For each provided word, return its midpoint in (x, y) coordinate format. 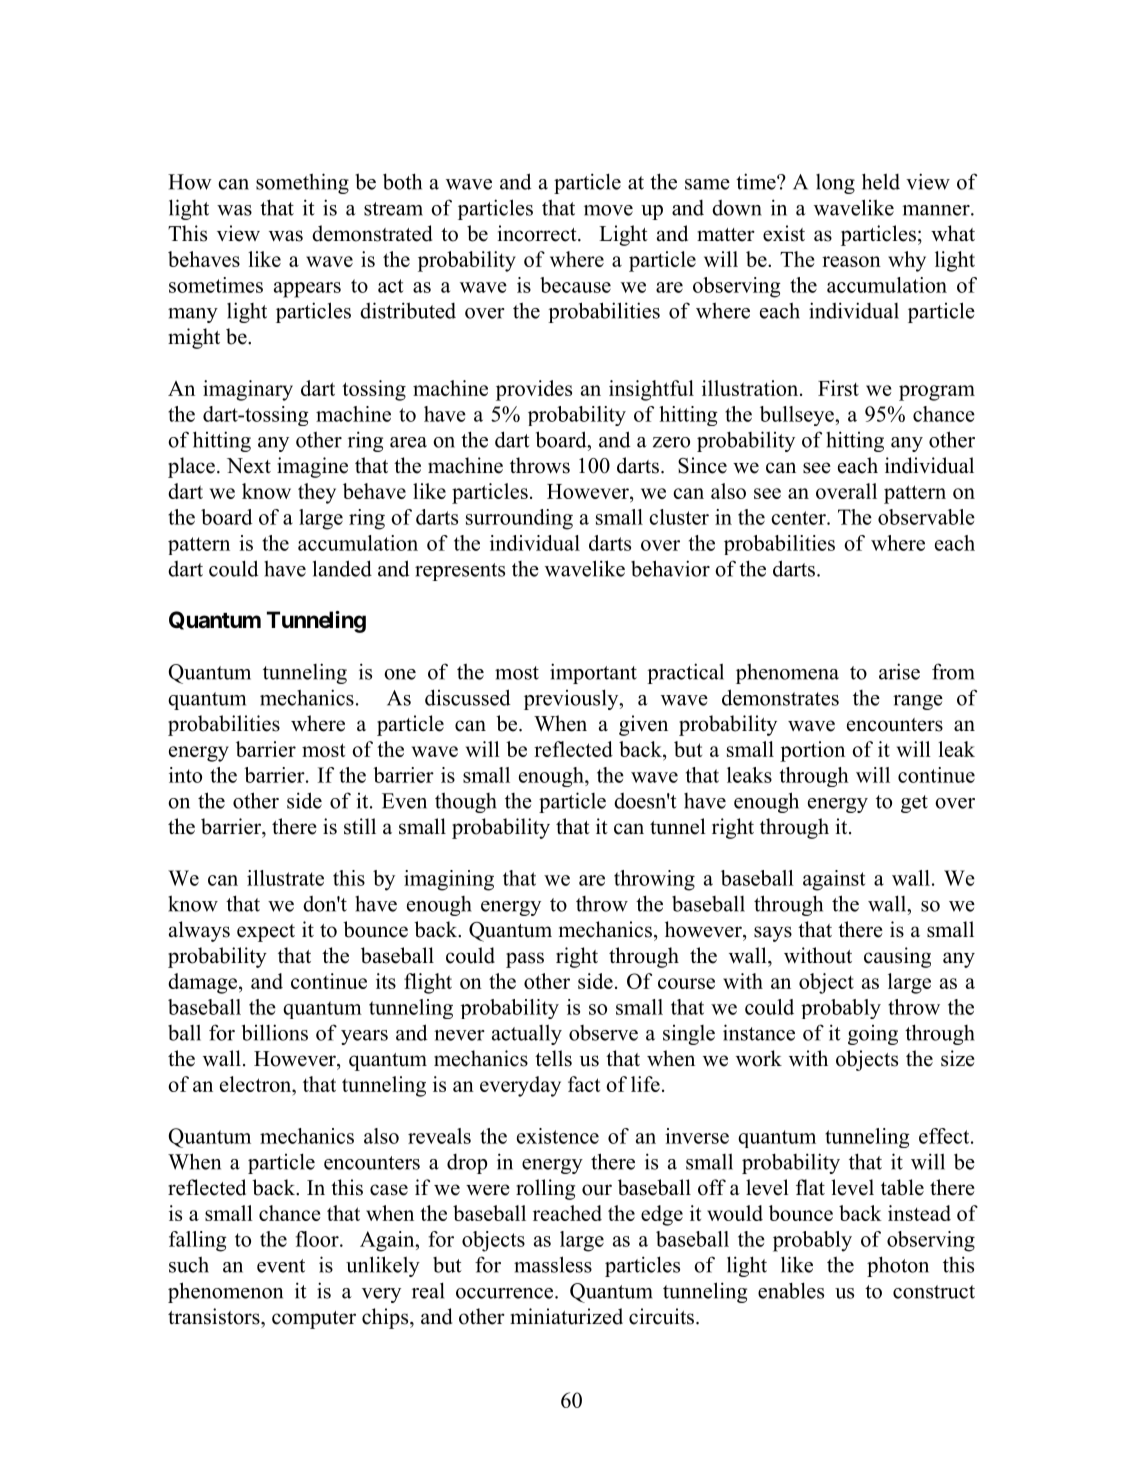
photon (898, 1266)
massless (553, 1264)
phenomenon (225, 1292)
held (881, 181)
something (302, 183)
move (608, 210)
